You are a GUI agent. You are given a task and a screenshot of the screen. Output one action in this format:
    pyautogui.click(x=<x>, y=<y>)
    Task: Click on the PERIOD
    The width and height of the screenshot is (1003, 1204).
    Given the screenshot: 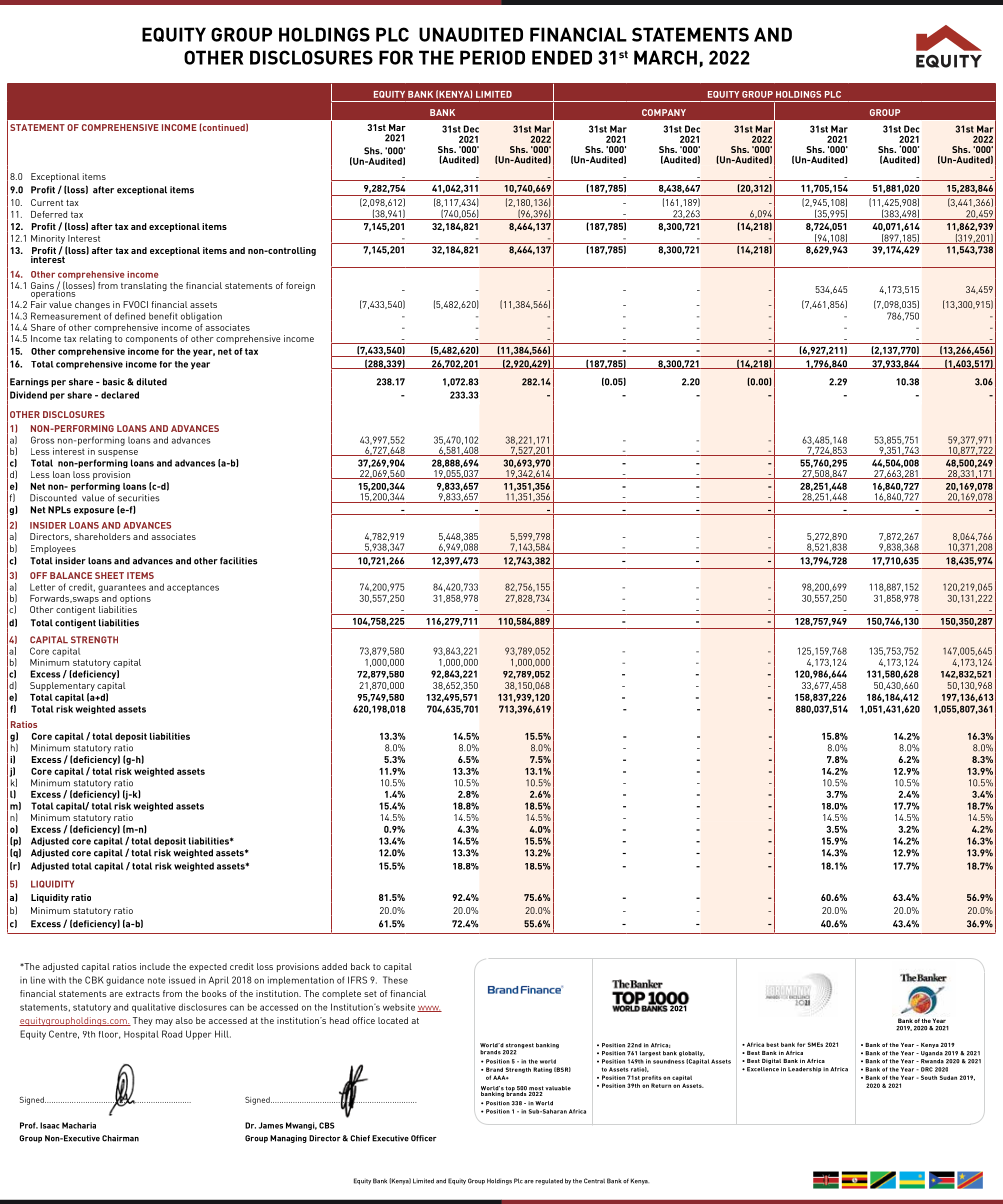 What is the action you would take?
    pyautogui.click(x=492, y=57)
